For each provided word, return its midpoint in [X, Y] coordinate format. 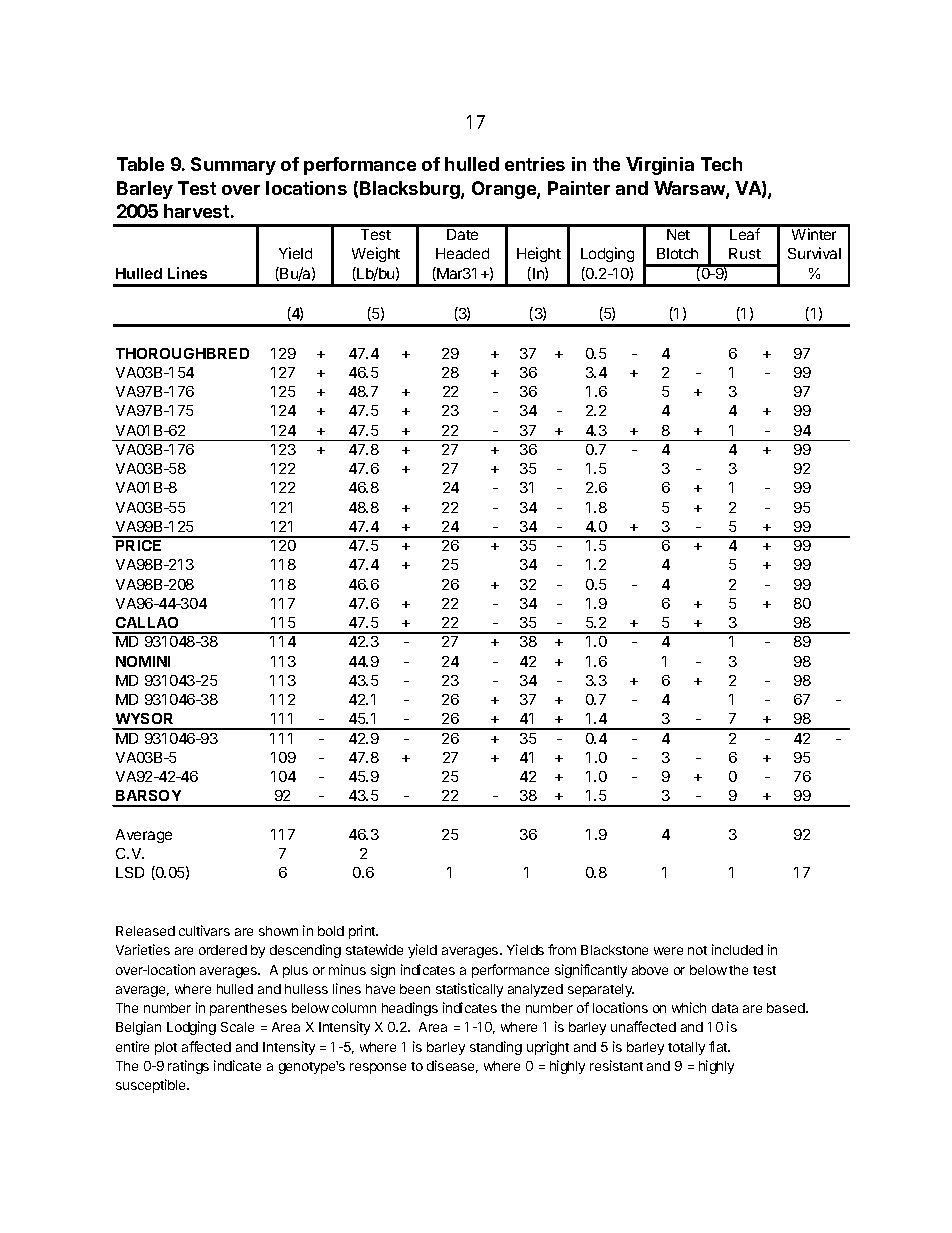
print [363, 932]
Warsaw [690, 189]
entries [535, 164]
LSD [130, 872]
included [737, 949]
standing [496, 1048]
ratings [188, 1067]
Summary [233, 166]
